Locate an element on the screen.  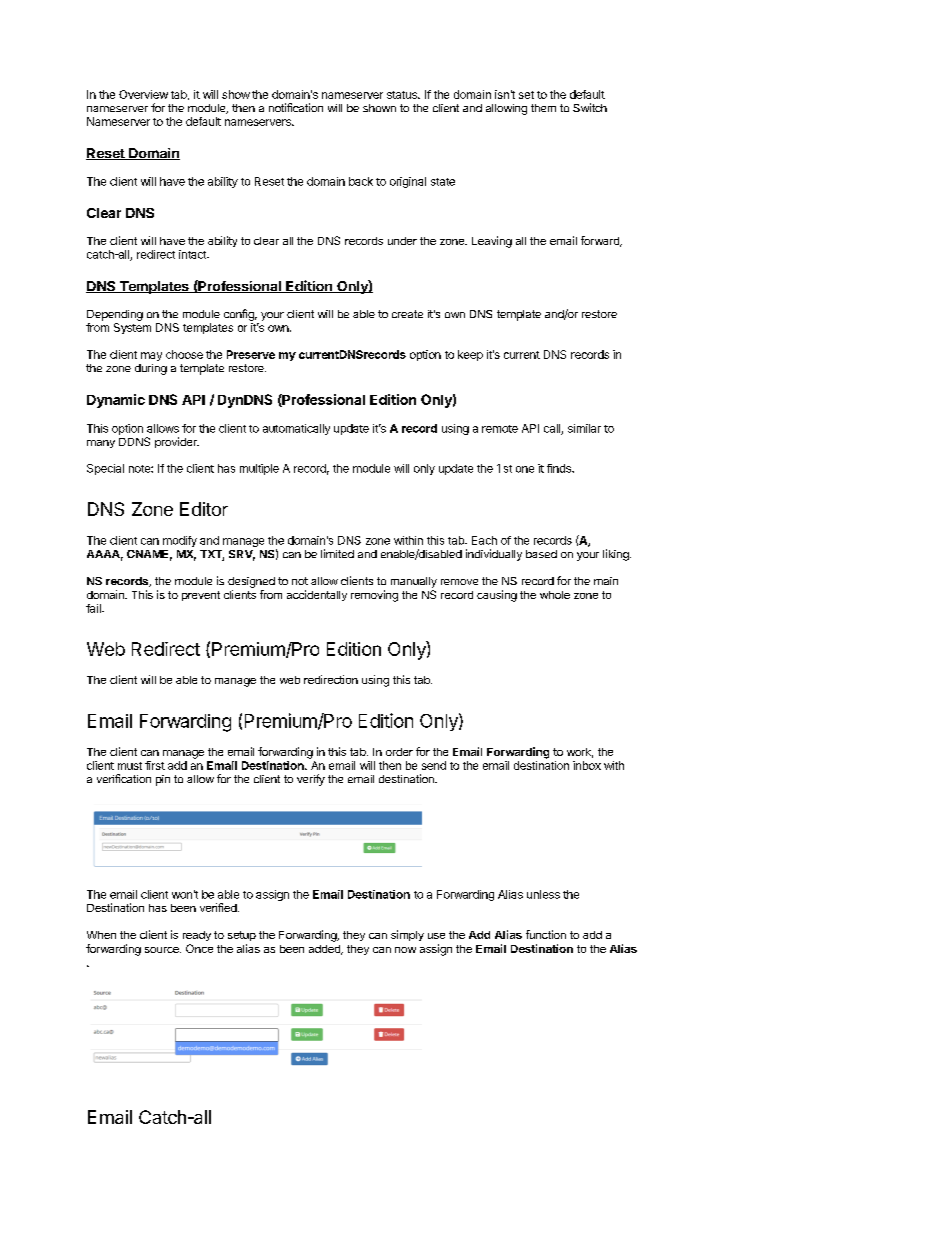
notification is located at coordinates (296, 107).
